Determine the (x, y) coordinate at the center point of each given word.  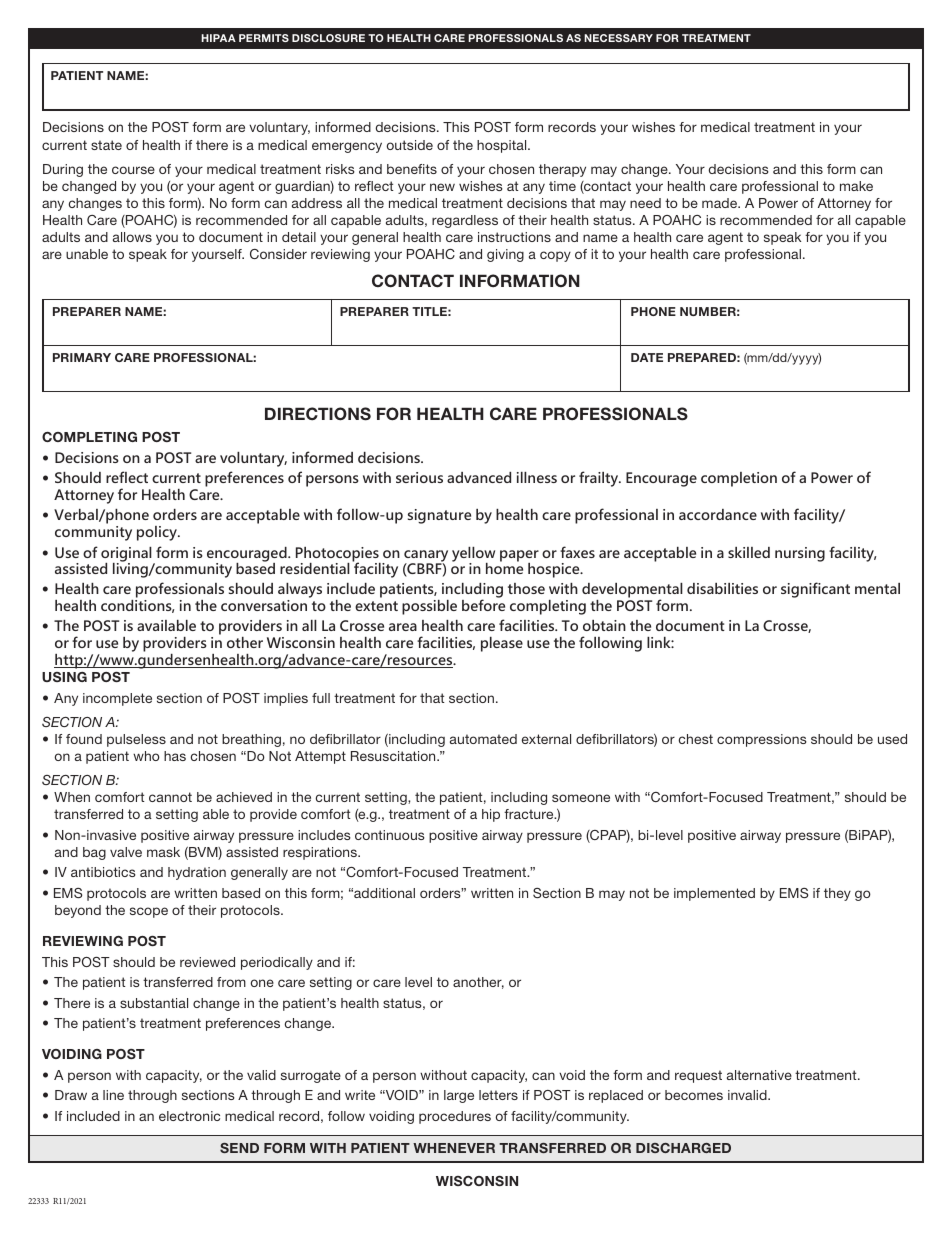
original (127, 555)
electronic (189, 1116)
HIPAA (218, 38)
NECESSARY (618, 38)
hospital (503, 146)
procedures (455, 1117)
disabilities (722, 588)
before (483, 604)
